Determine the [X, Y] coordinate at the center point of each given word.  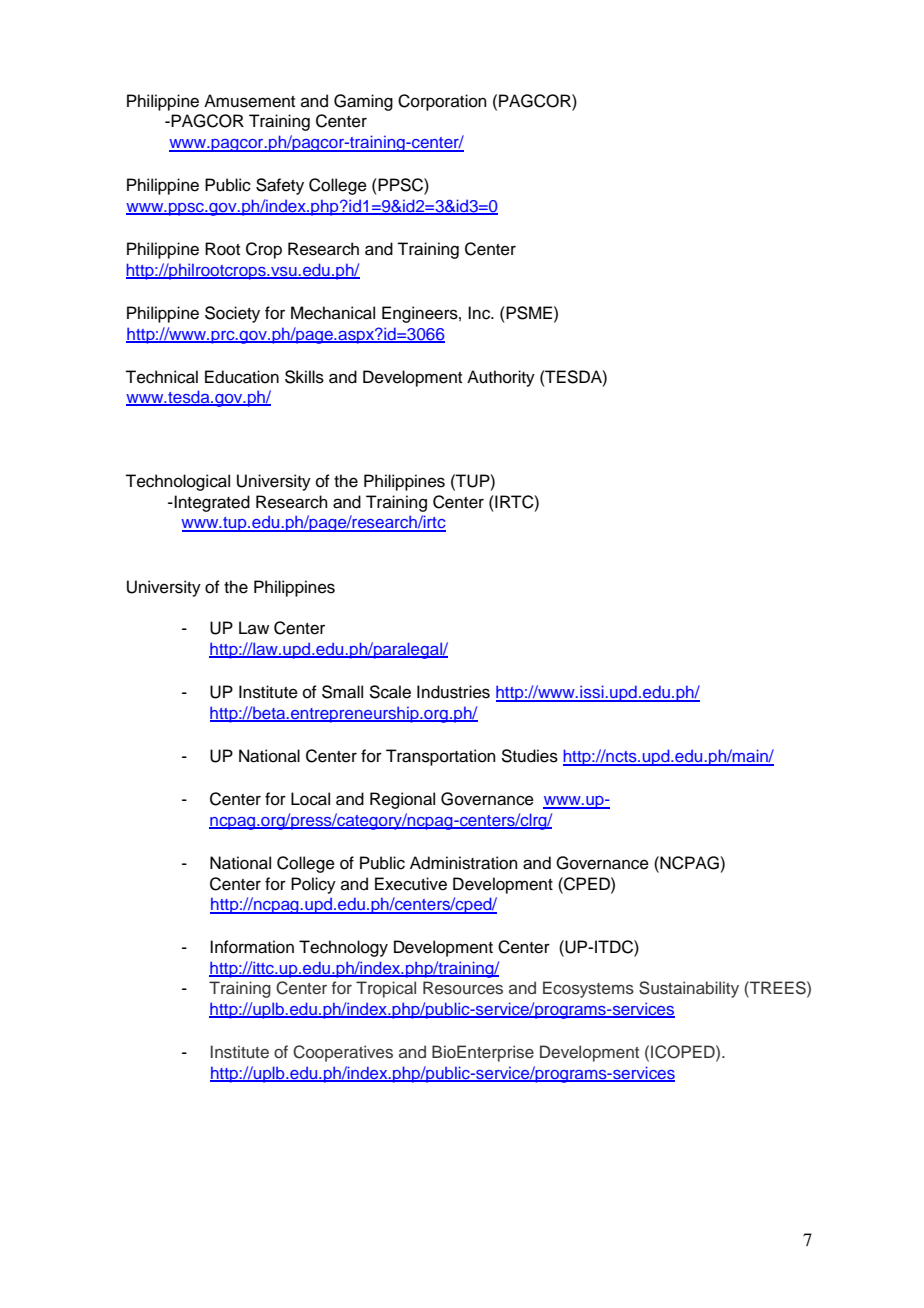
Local [310, 799]
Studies [529, 756]
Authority [501, 378]
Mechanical [333, 313]
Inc [480, 313]
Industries [453, 692]
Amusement [249, 101]
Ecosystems [588, 989]
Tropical [386, 989]
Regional [402, 800]
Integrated [212, 503]
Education [242, 377]
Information [252, 947]
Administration [464, 863]
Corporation [442, 102]
